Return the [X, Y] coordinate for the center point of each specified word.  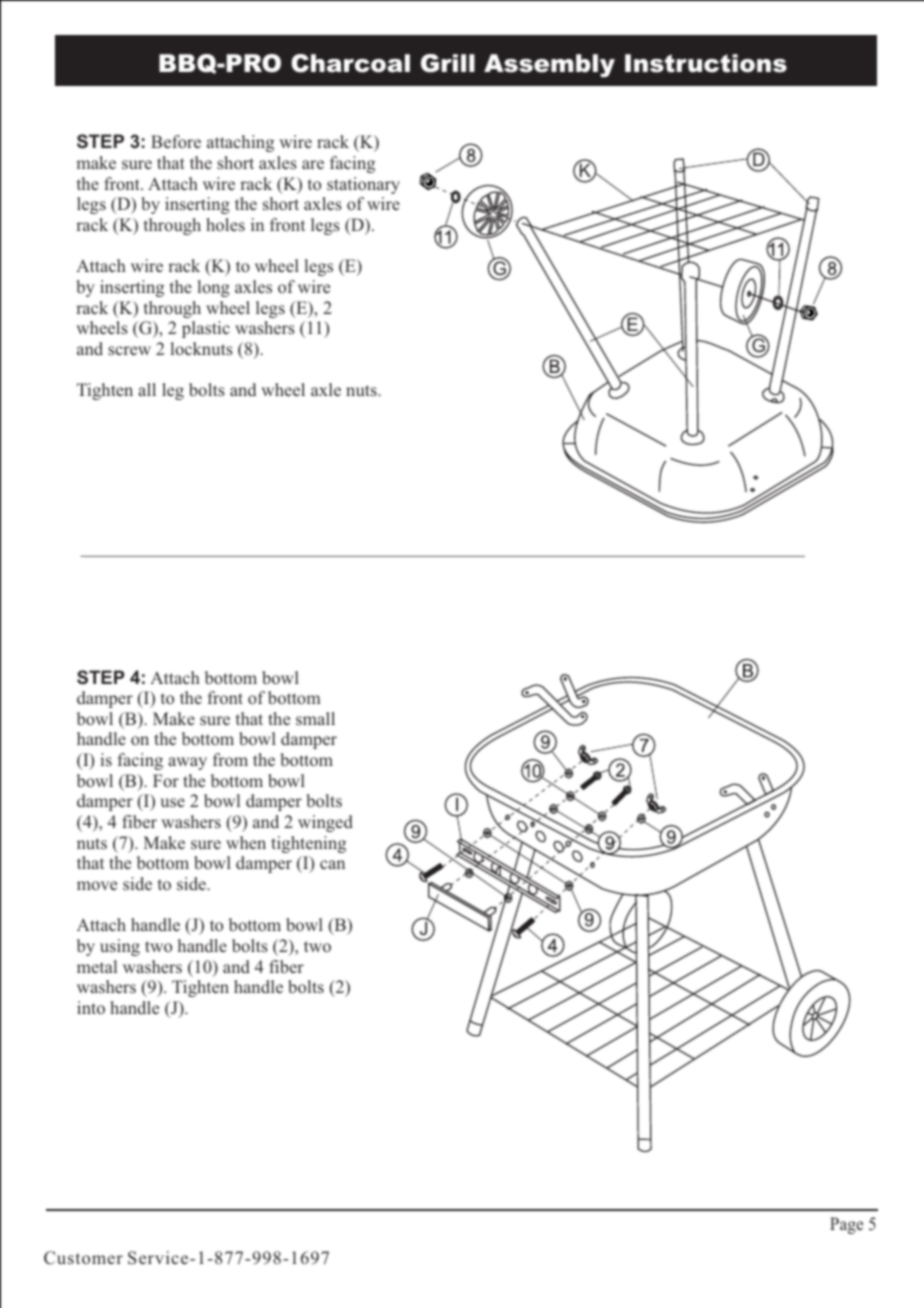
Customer [83, 1258]
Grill [448, 63]
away [187, 763]
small [315, 718]
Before [176, 142]
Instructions [706, 63]
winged [325, 823]
